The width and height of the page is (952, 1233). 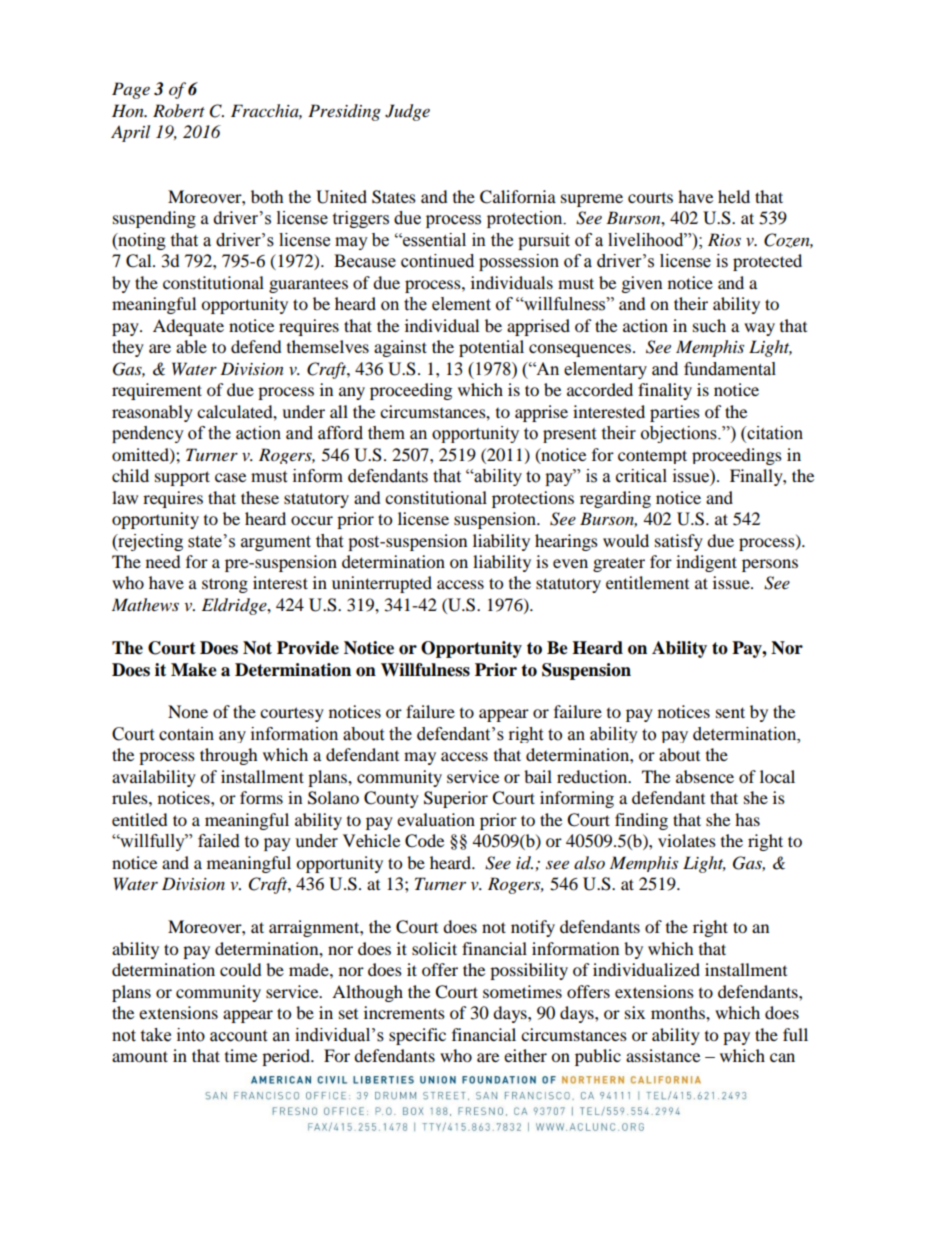 I want to click on Superior, so click(x=456, y=799).
